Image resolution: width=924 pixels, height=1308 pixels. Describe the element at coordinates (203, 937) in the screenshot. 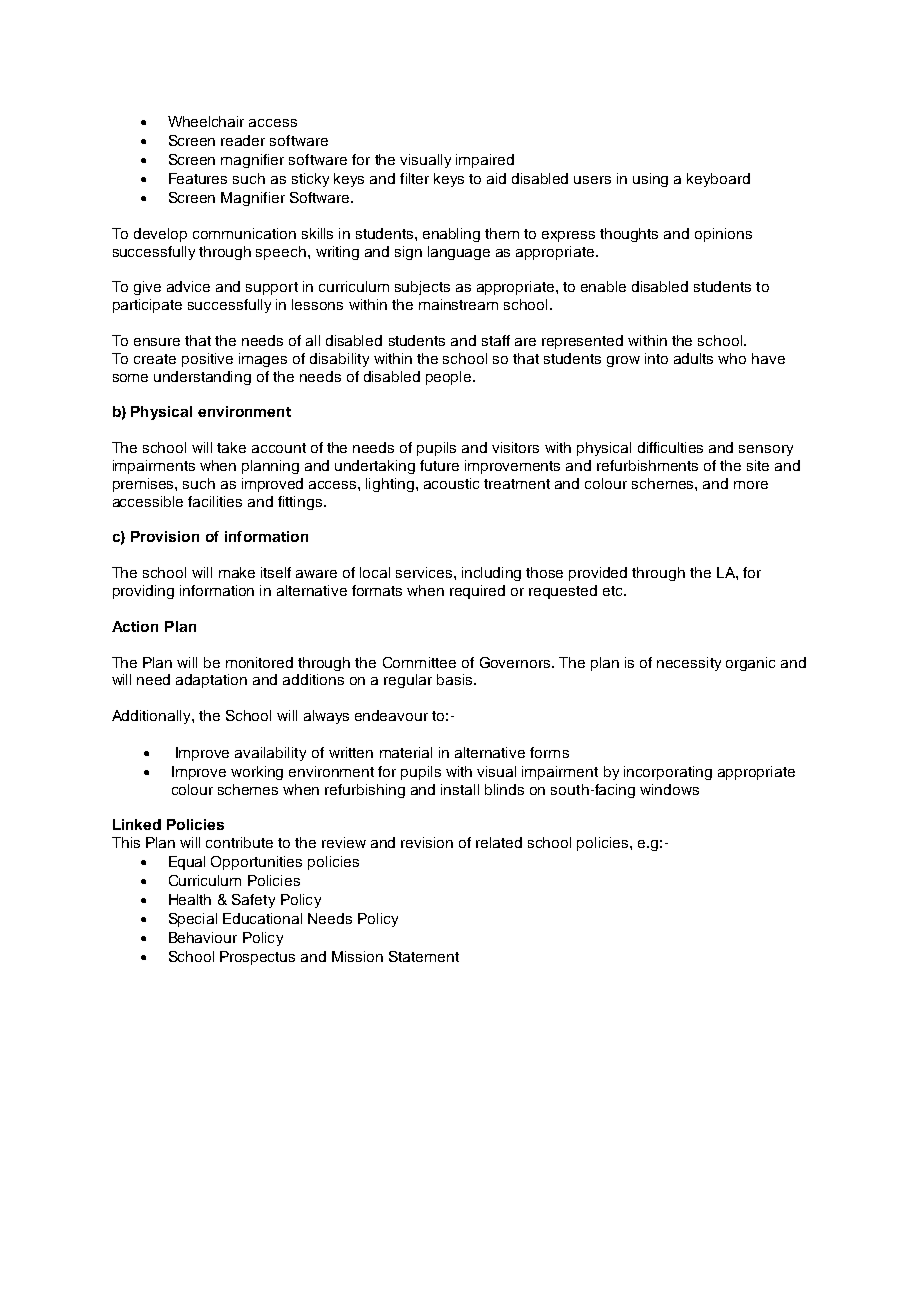

I see `Behaviour` at that location.
